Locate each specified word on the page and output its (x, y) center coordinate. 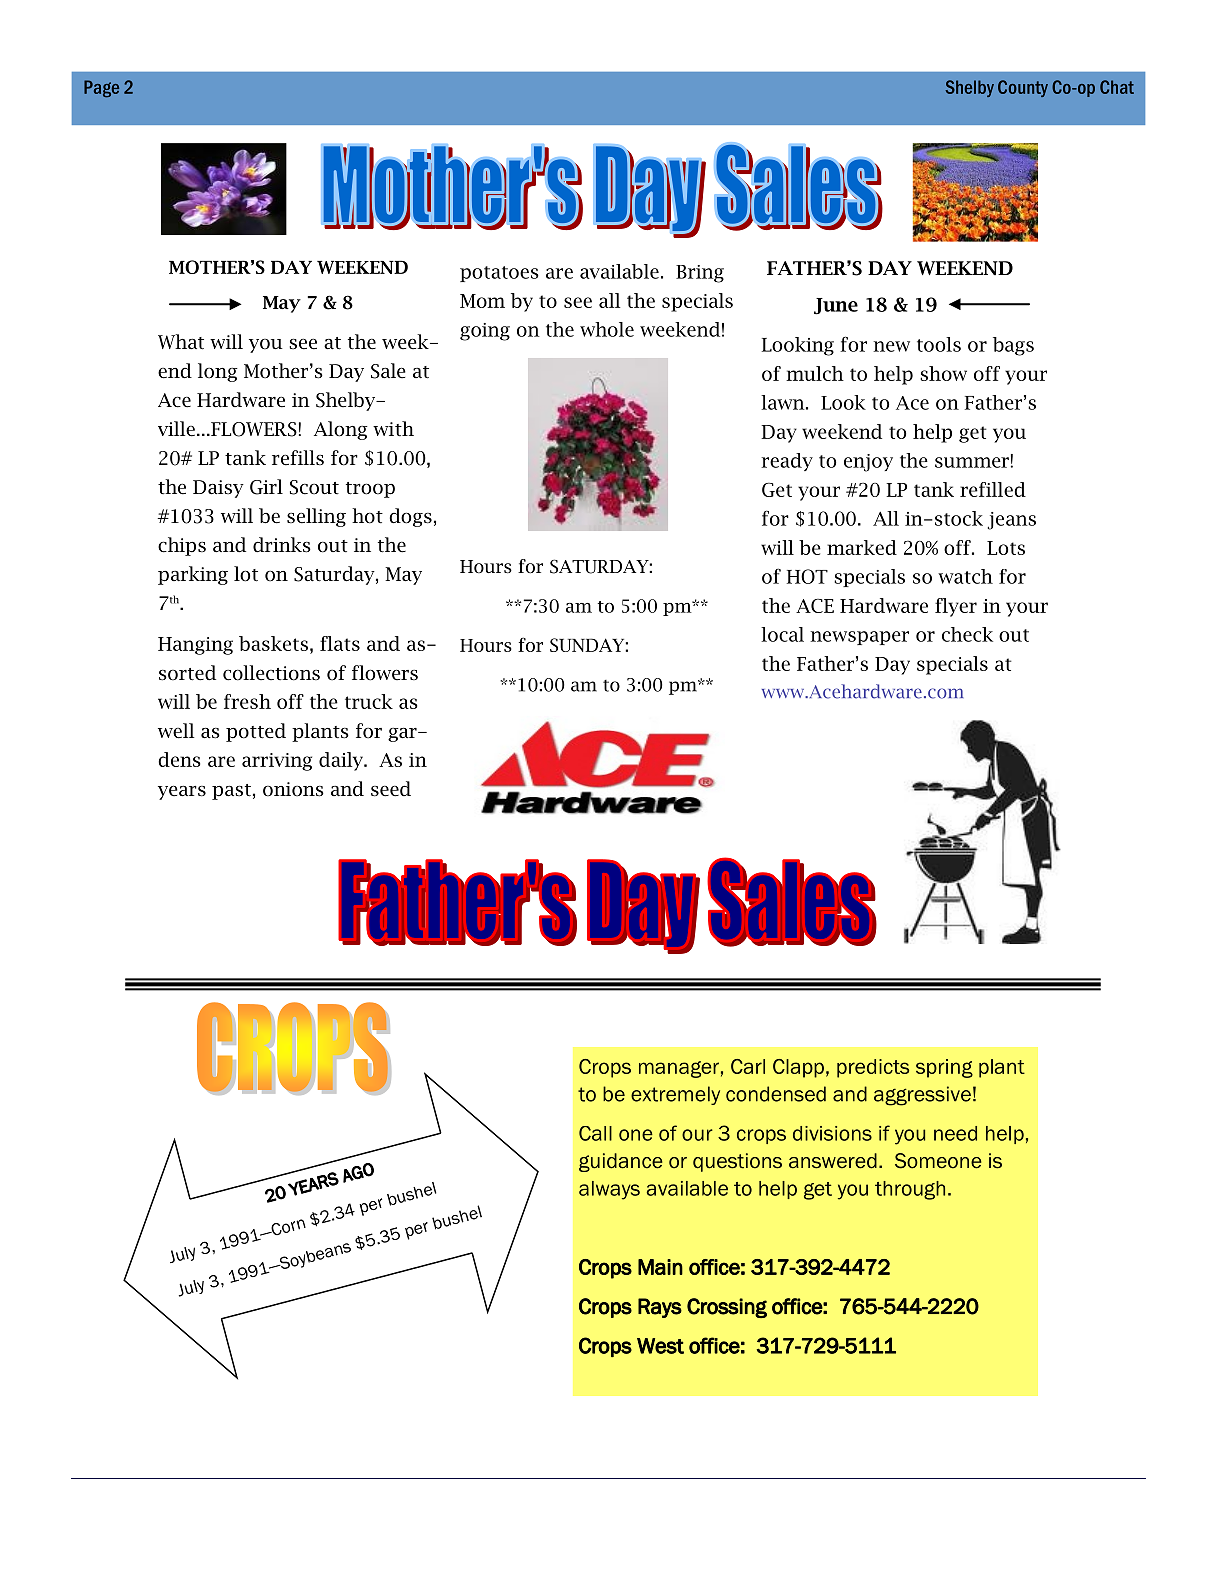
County (1023, 88)
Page (101, 89)
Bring (700, 274)
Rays (660, 1308)
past (231, 792)
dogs (410, 517)
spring (944, 1068)
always (609, 1190)
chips (182, 546)
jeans (1012, 521)
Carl (748, 1066)
